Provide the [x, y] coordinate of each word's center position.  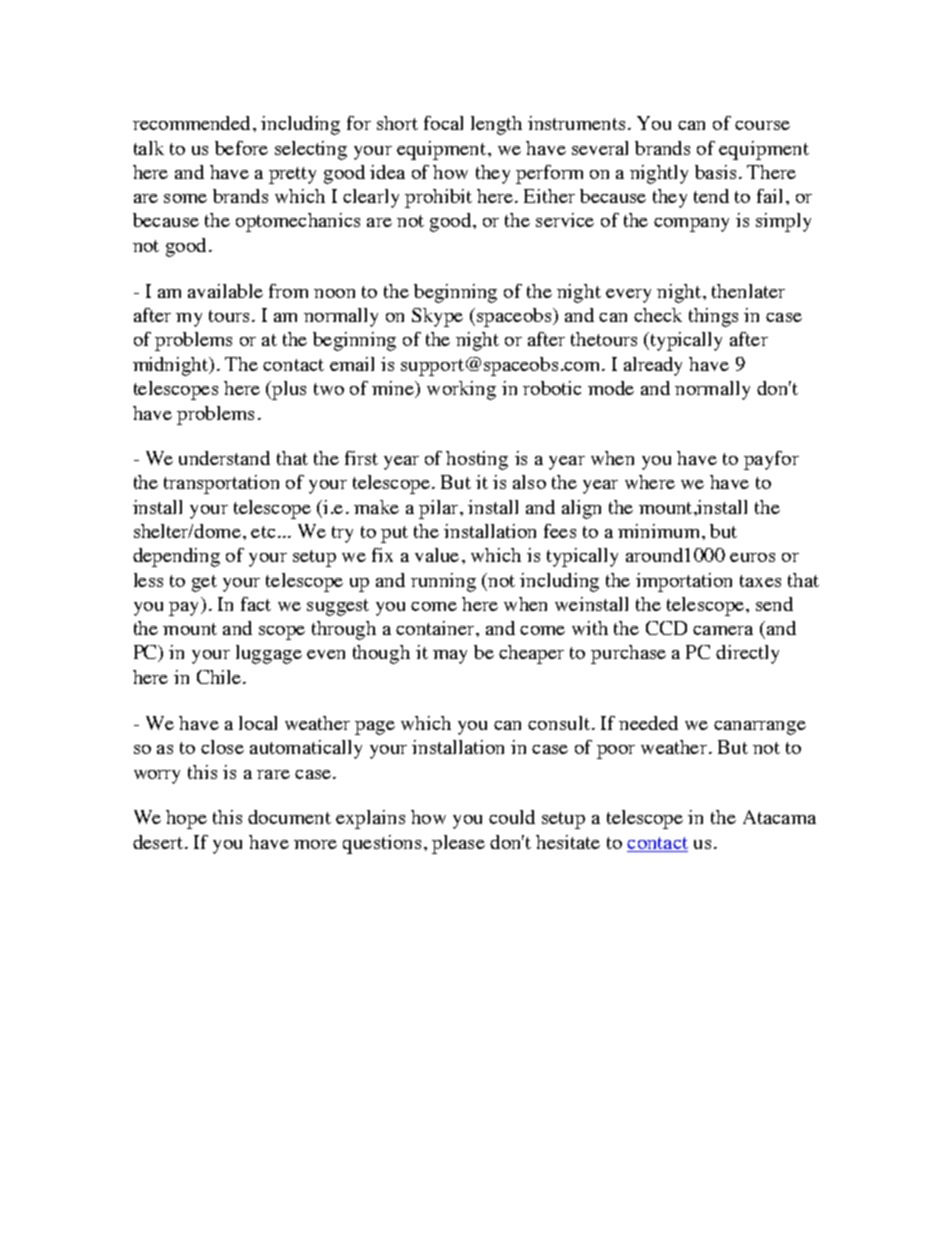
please [458, 844]
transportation [221, 484]
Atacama [779, 817]
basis [715, 172]
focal [443, 123]
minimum [658, 531]
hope [186, 819]
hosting [477, 460]
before [241, 148]
